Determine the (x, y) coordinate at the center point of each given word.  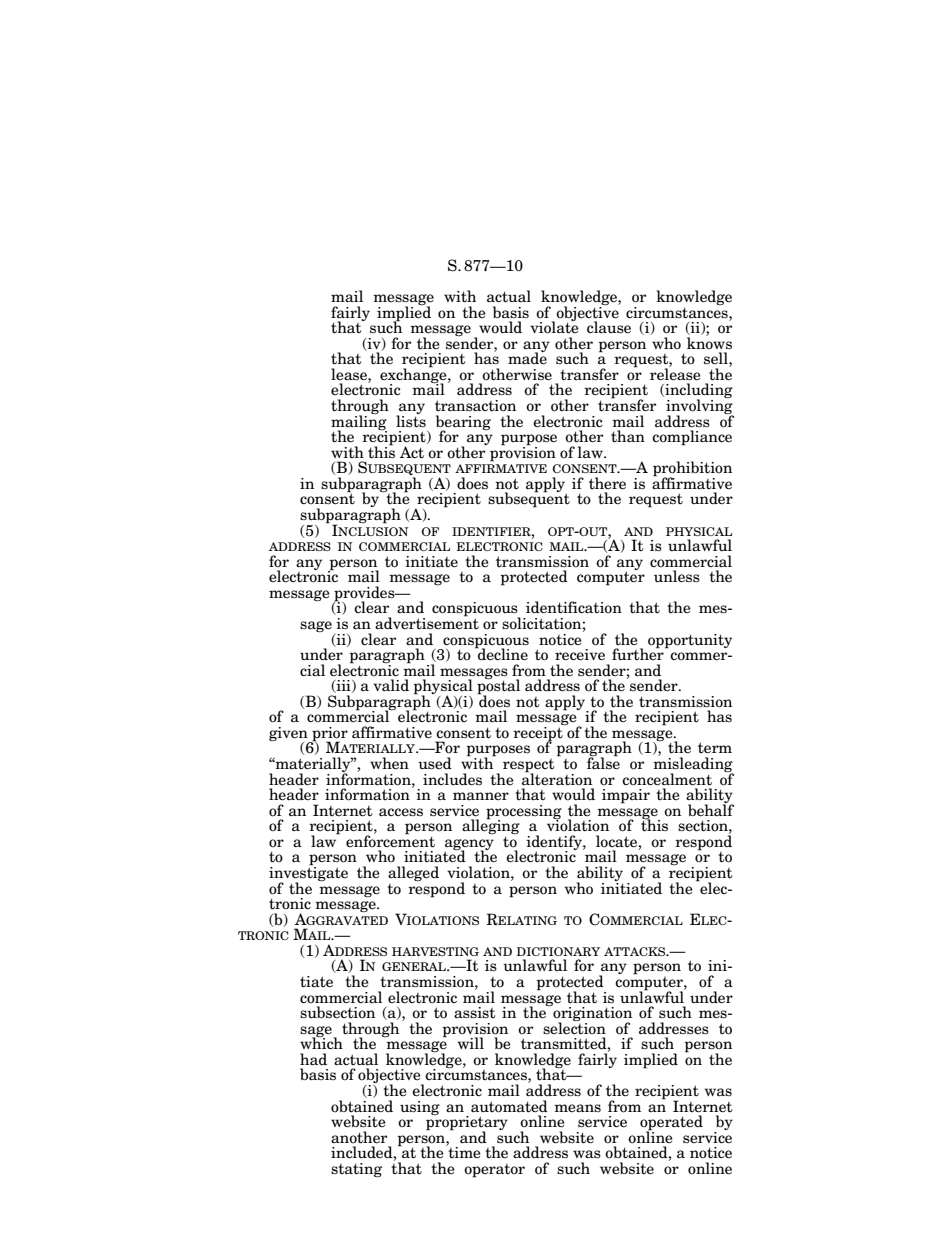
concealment (667, 779)
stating (356, 1170)
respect (528, 767)
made (527, 357)
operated (671, 1124)
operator (494, 1171)
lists (411, 420)
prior (329, 735)
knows (709, 342)
